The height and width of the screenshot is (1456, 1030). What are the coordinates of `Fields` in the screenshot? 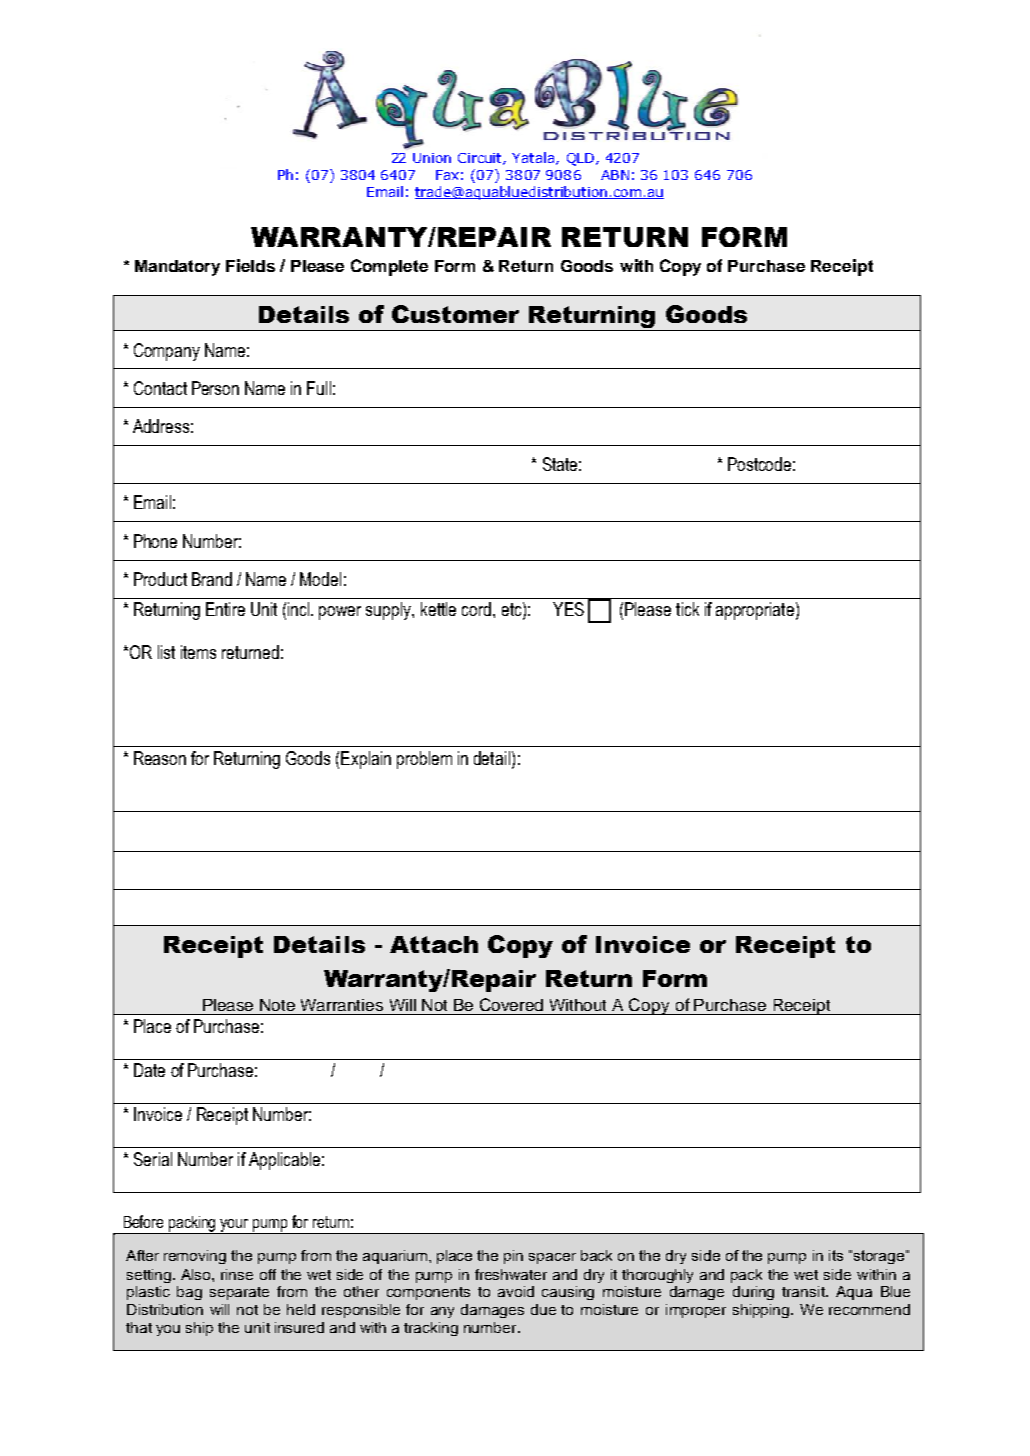 It's located at (250, 265).
